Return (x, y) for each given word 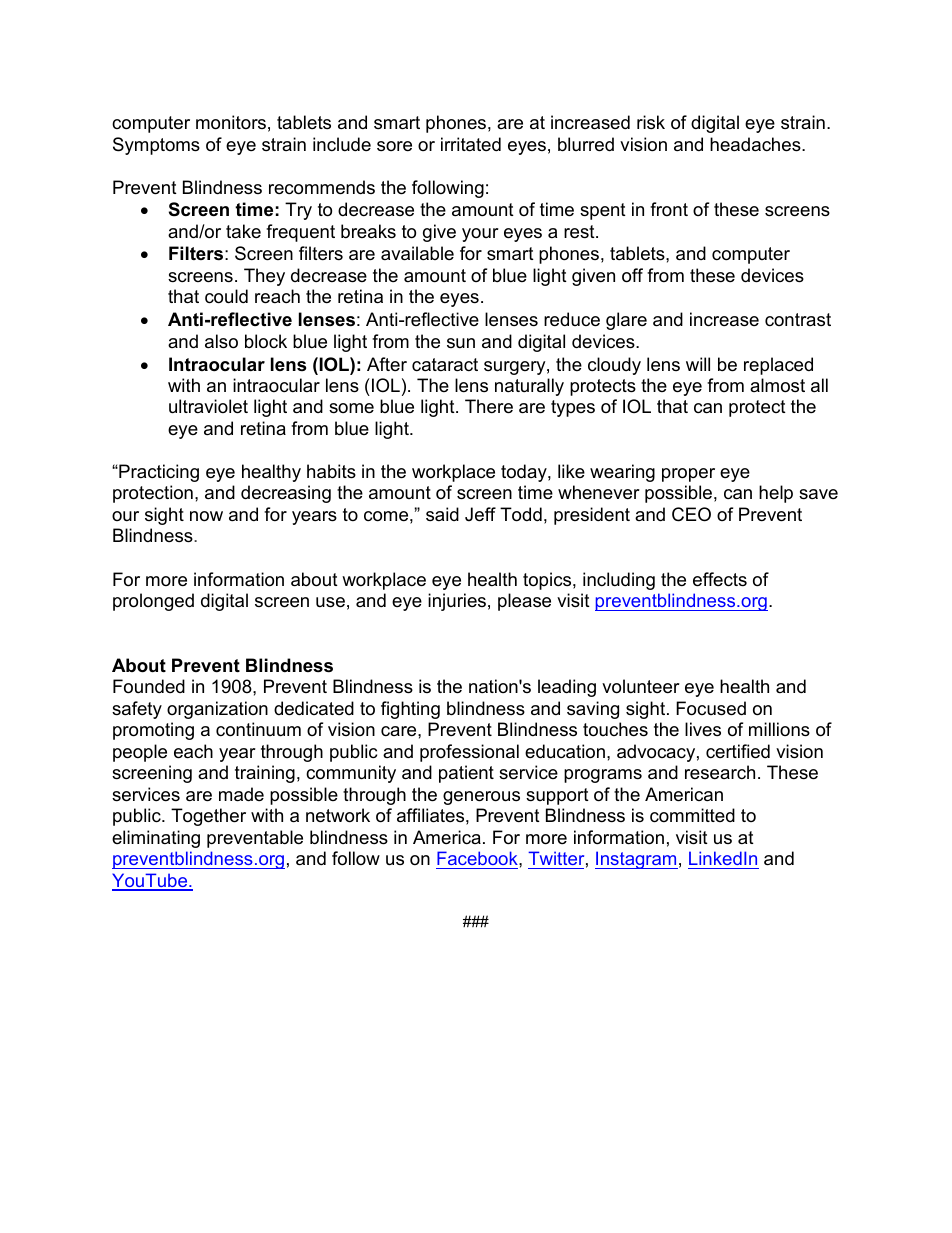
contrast (798, 319)
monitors (231, 122)
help (776, 494)
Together (208, 817)
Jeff (480, 514)
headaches (756, 144)
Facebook (478, 858)
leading (567, 688)
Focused (711, 708)
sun (461, 343)
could (226, 296)
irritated (471, 144)
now (206, 516)
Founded (149, 686)
